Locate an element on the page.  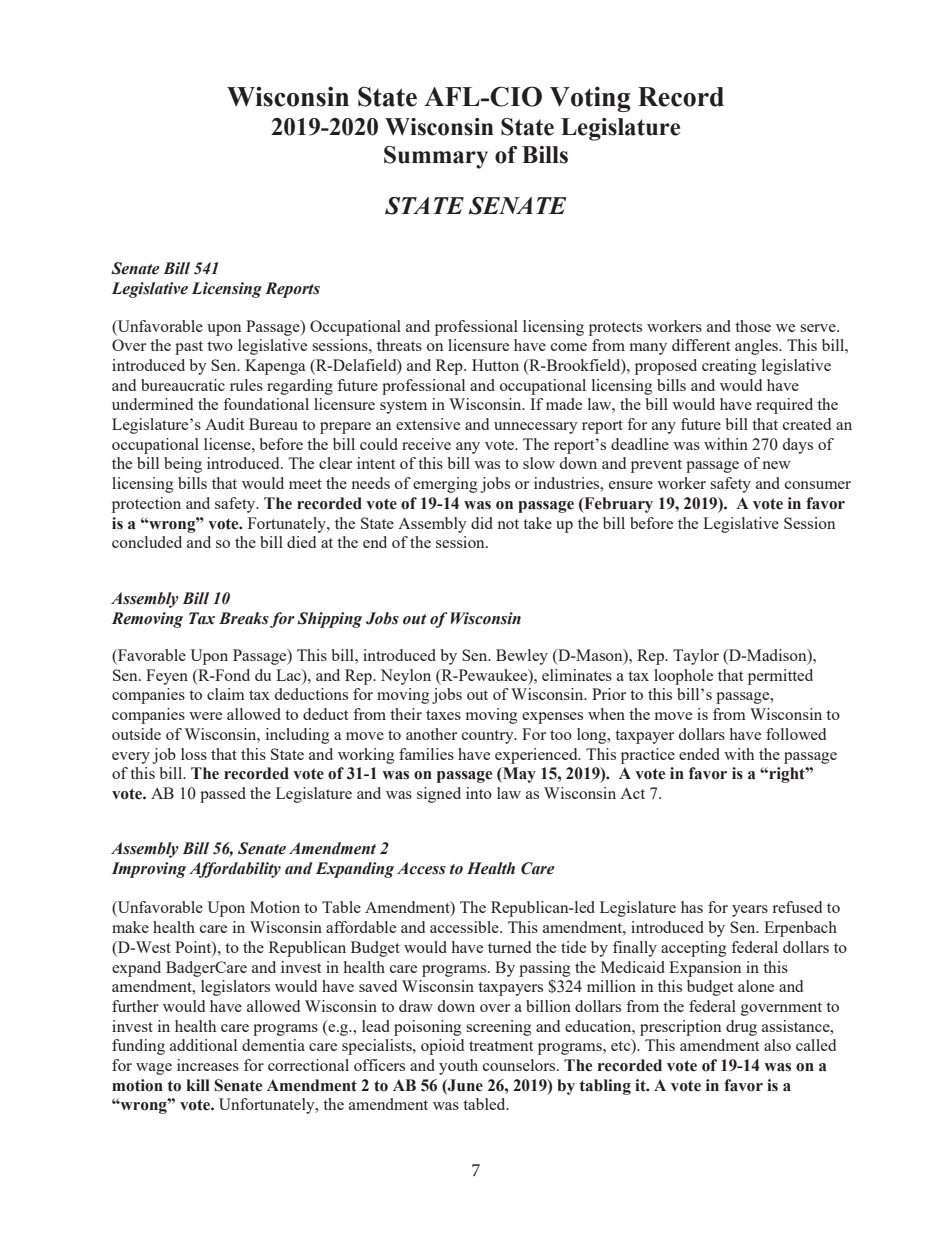
those is located at coordinates (753, 326).
